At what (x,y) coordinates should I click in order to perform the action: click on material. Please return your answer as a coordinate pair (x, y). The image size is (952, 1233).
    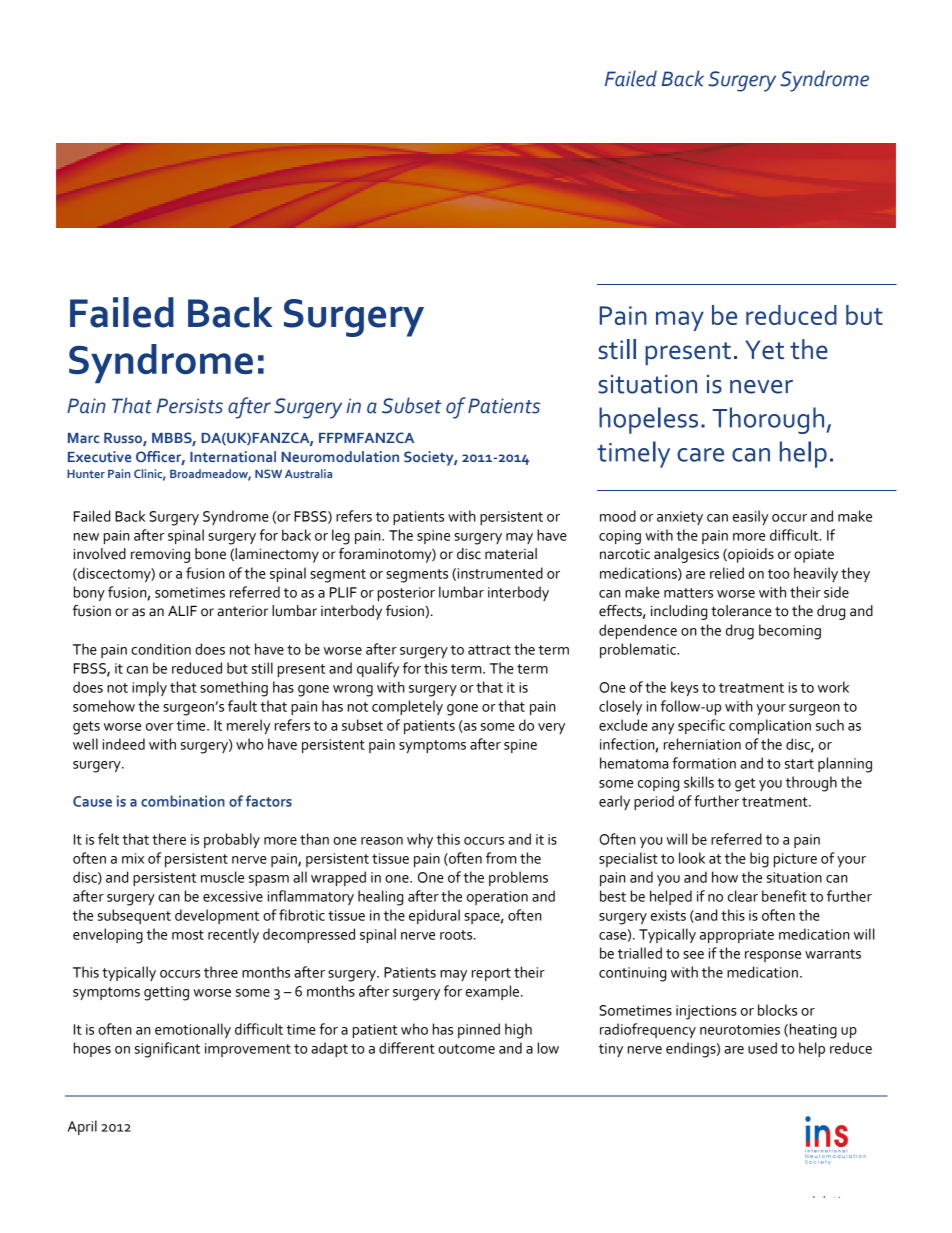
    Looking at the image, I should click on (511, 554).
